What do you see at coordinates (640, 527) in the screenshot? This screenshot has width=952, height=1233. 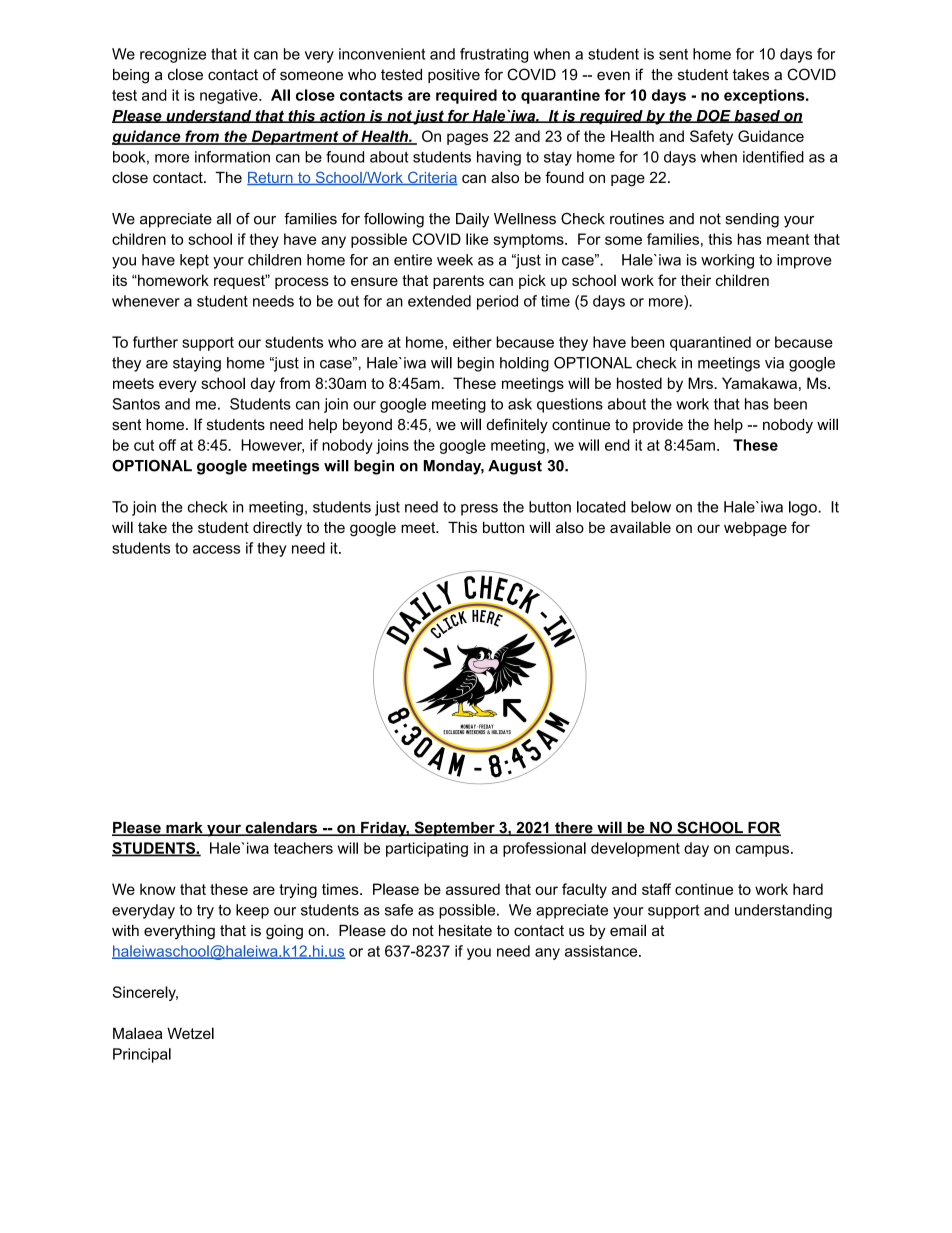 I see `available` at bounding box center [640, 527].
